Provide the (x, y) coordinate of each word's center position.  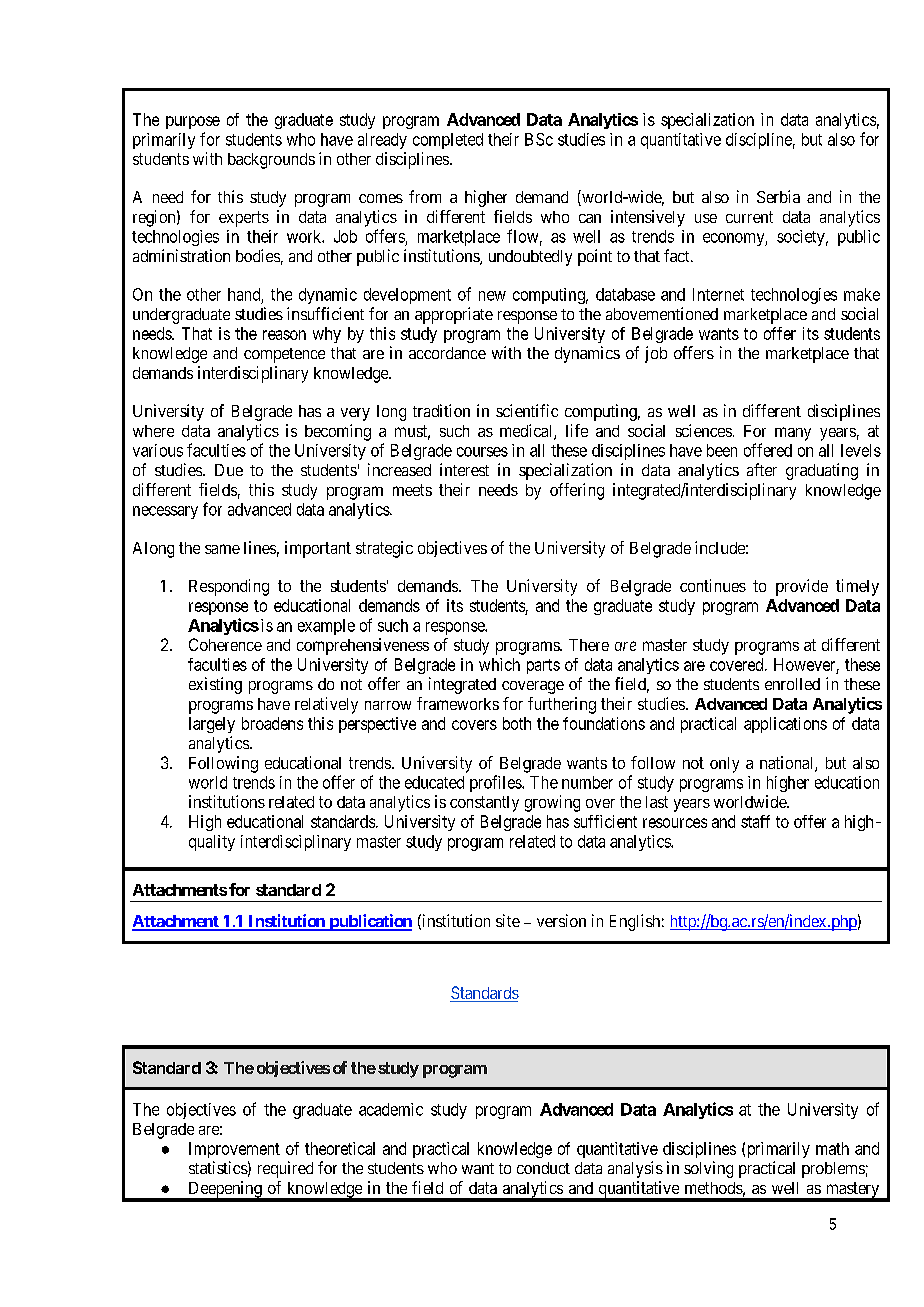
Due (229, 470)
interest (464, 469)
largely (212, 725)
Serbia (778, 196)
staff (755, 821)
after (762, 469)
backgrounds (271, 161)
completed (448, 141)
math (832, 1148)
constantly (484, 804)
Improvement (234, 1150)
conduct (543, 1168)
